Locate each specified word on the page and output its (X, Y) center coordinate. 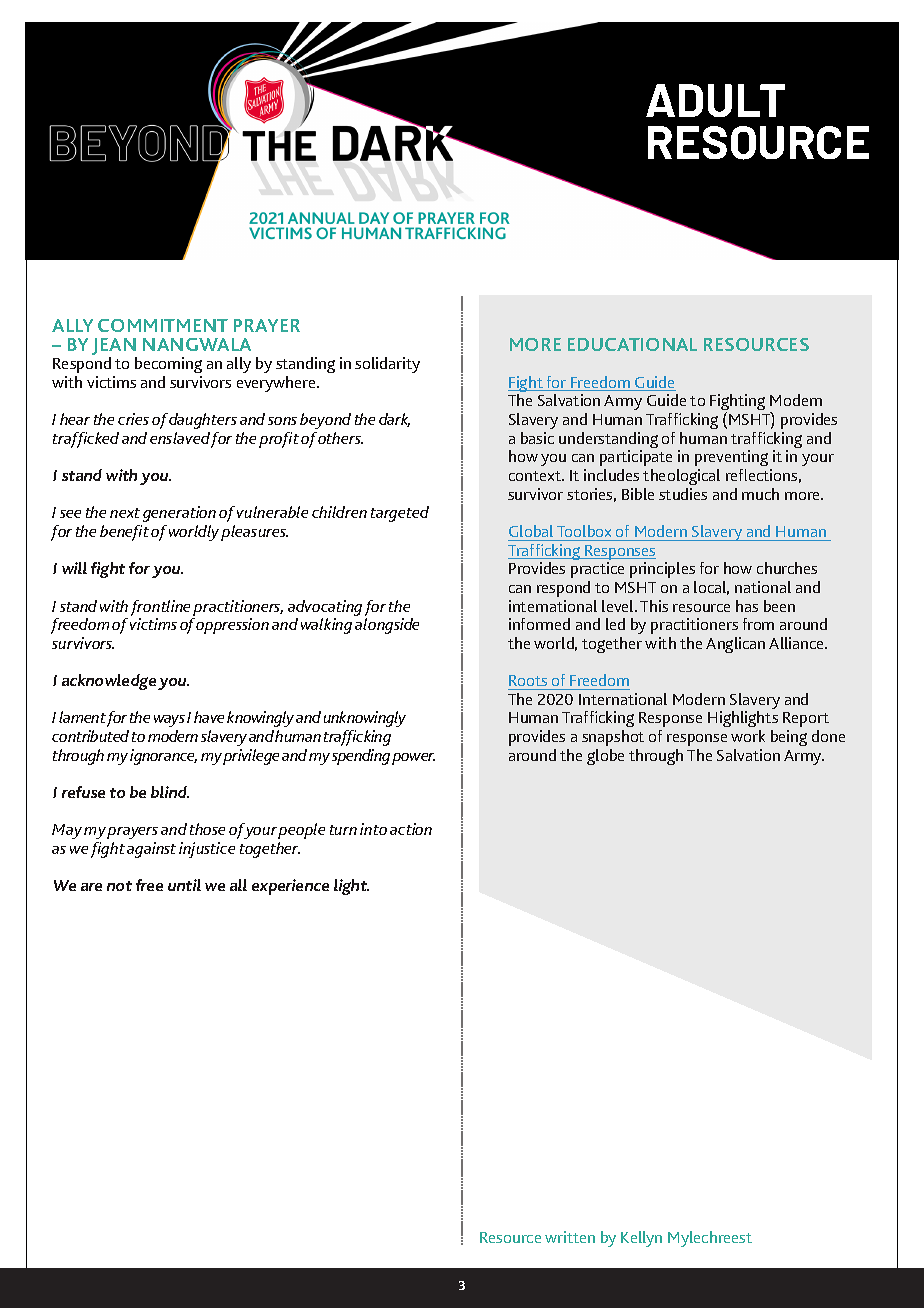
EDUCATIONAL (632, 344)
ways (169, 721)
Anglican (735, 645)
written (570, 1237)
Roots (528, 680)
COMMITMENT (163, 325)
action (411, 829)
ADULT (715, 100)
